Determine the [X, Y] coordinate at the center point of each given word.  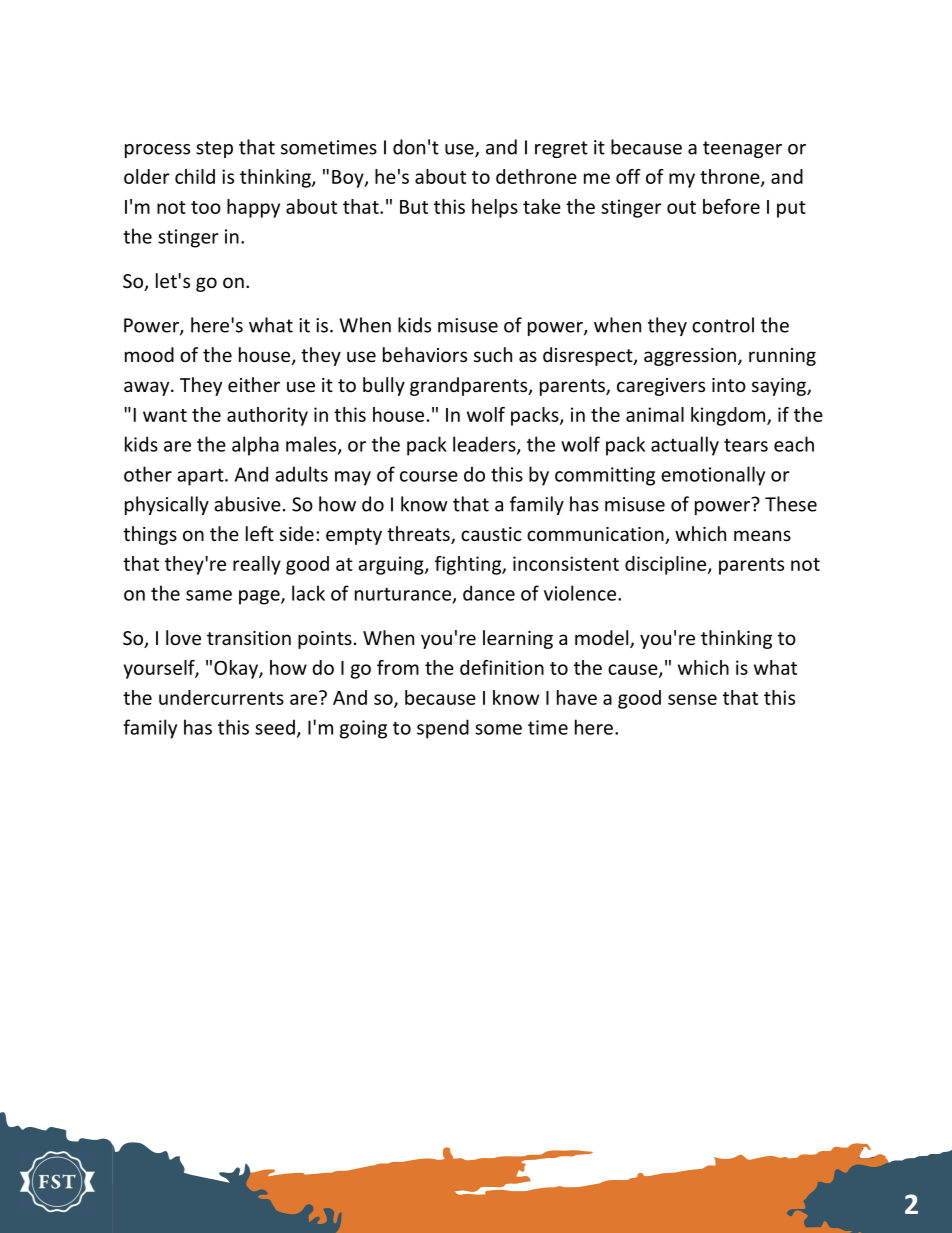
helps [495, 208]
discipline [667, 565]
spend [443, 729]
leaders [485, 445]
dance [489, 593]
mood [149, 354]
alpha [255, 446]
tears [746, 445]
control [723, 325]
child [195, 176]
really [257, 565]
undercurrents [221, 697]
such [493, 354]
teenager [742, 149]
